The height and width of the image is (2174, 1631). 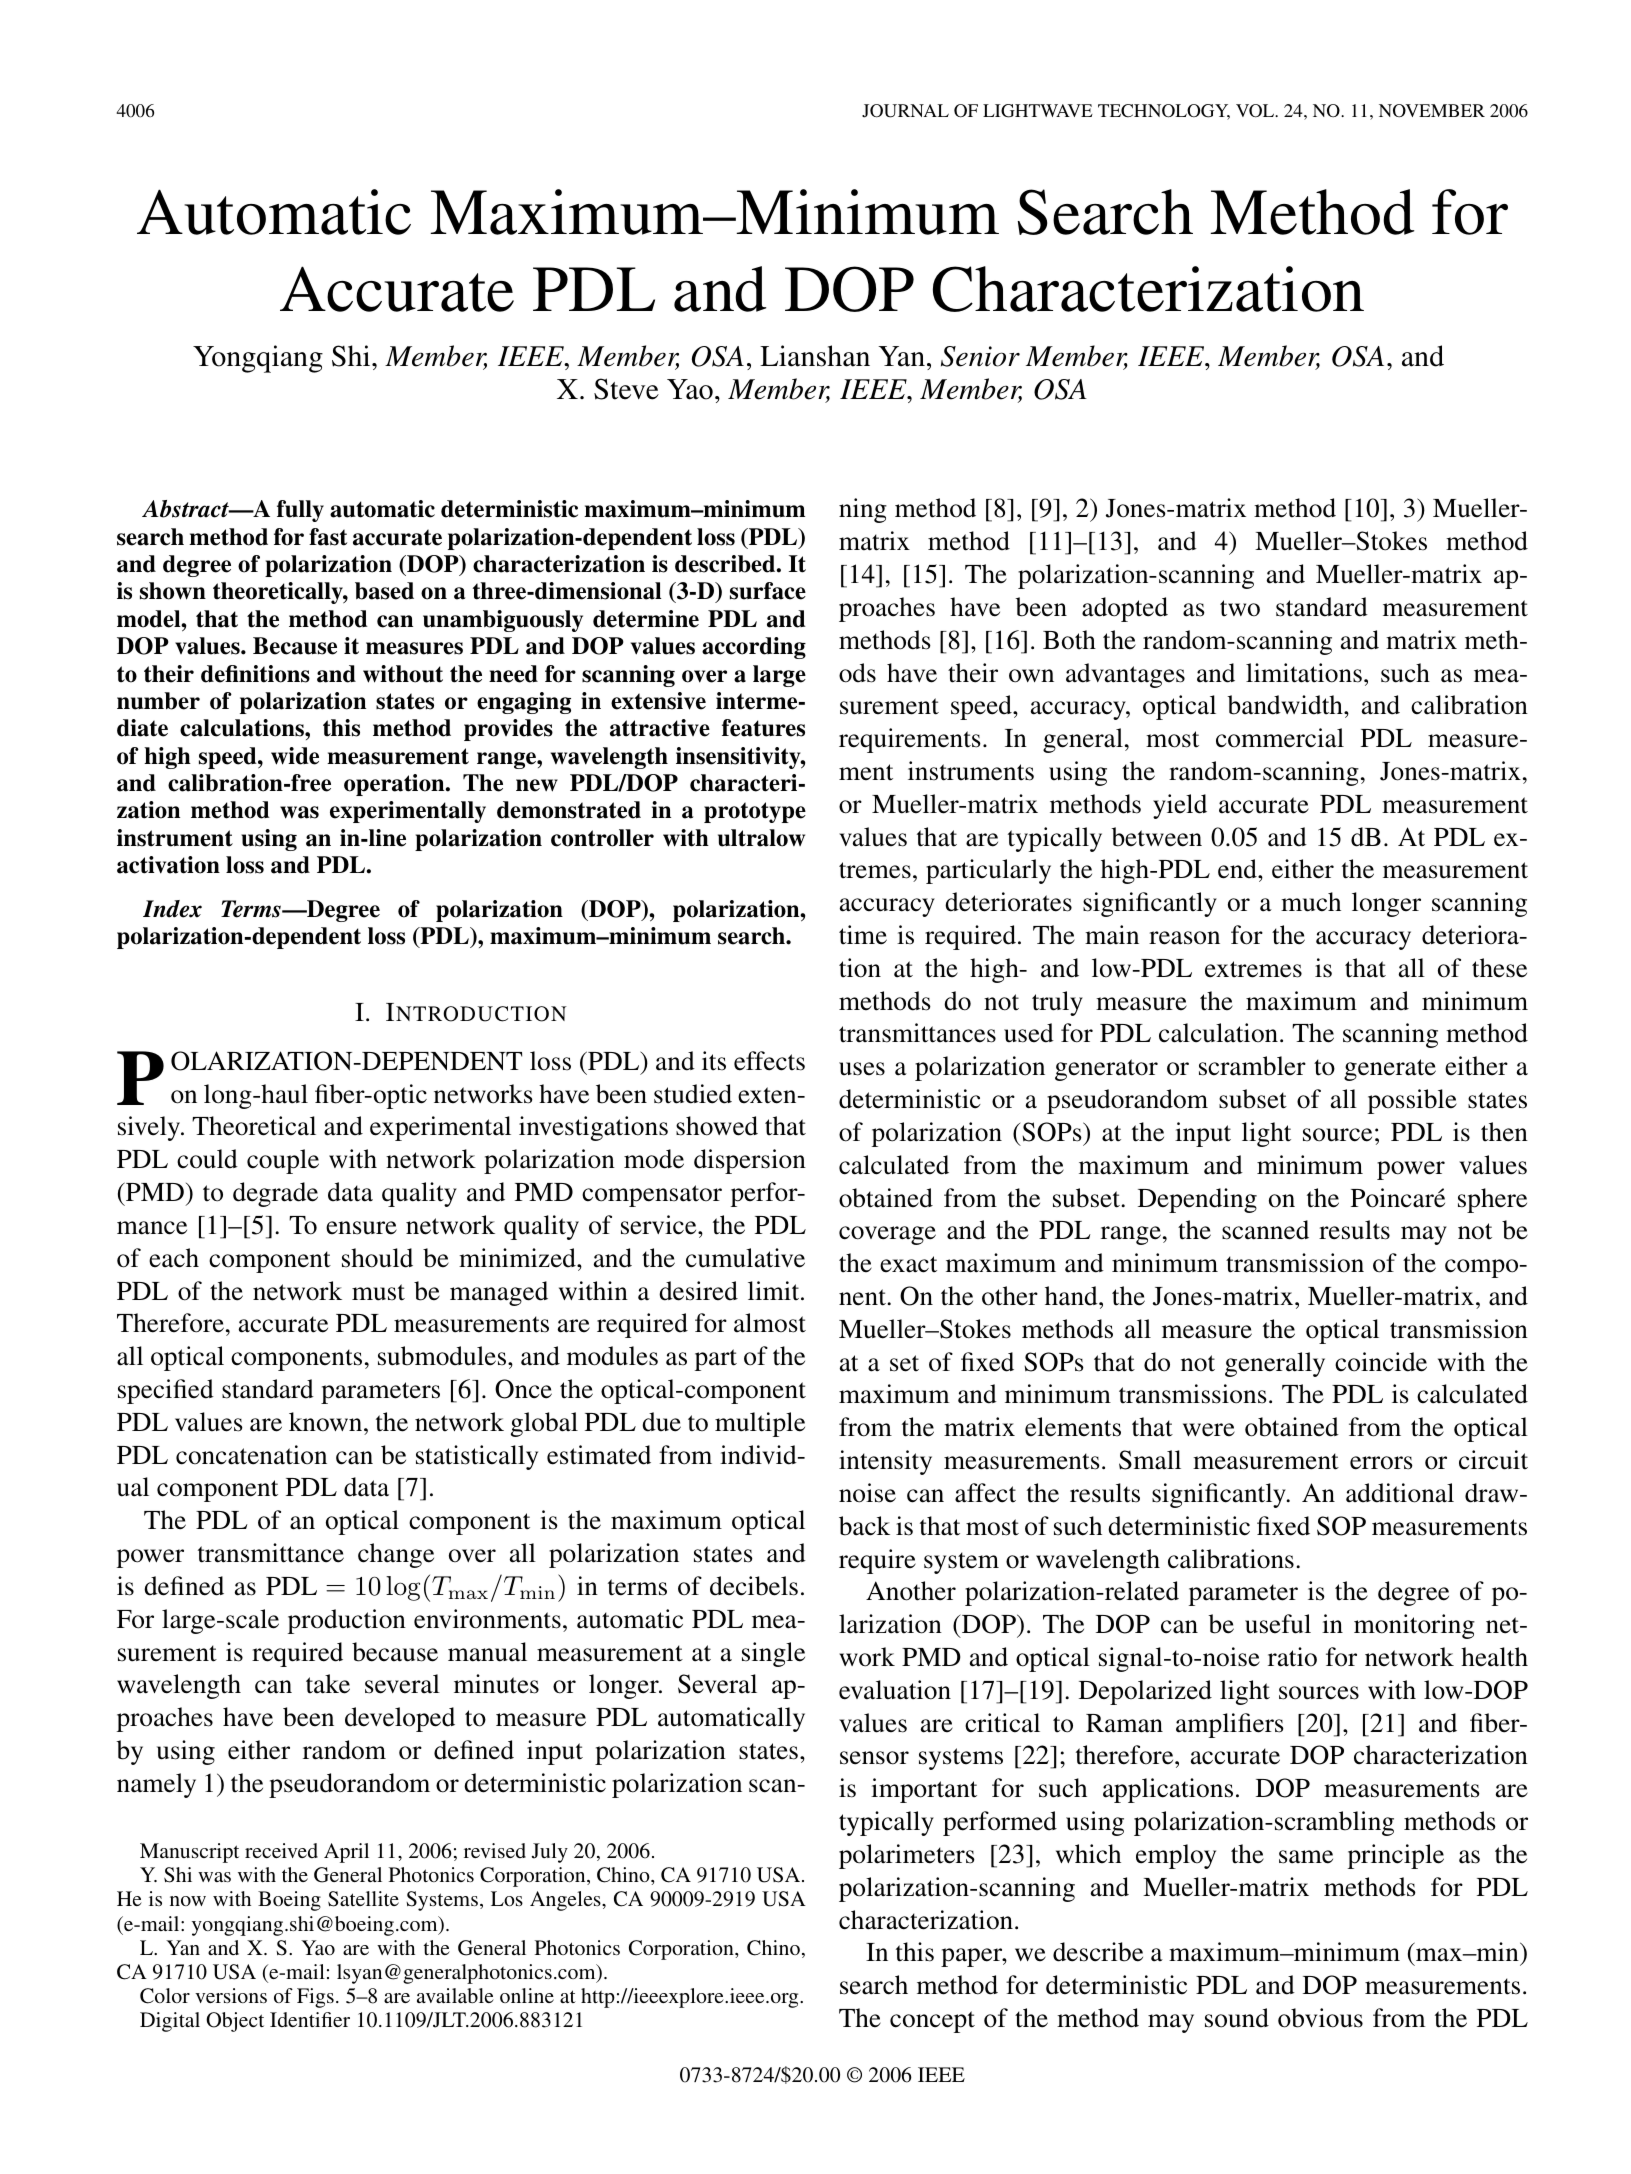 What do you see at coordinates (283, 1161) in the image?
I see `couple` at bounding box center [283, 1161].
